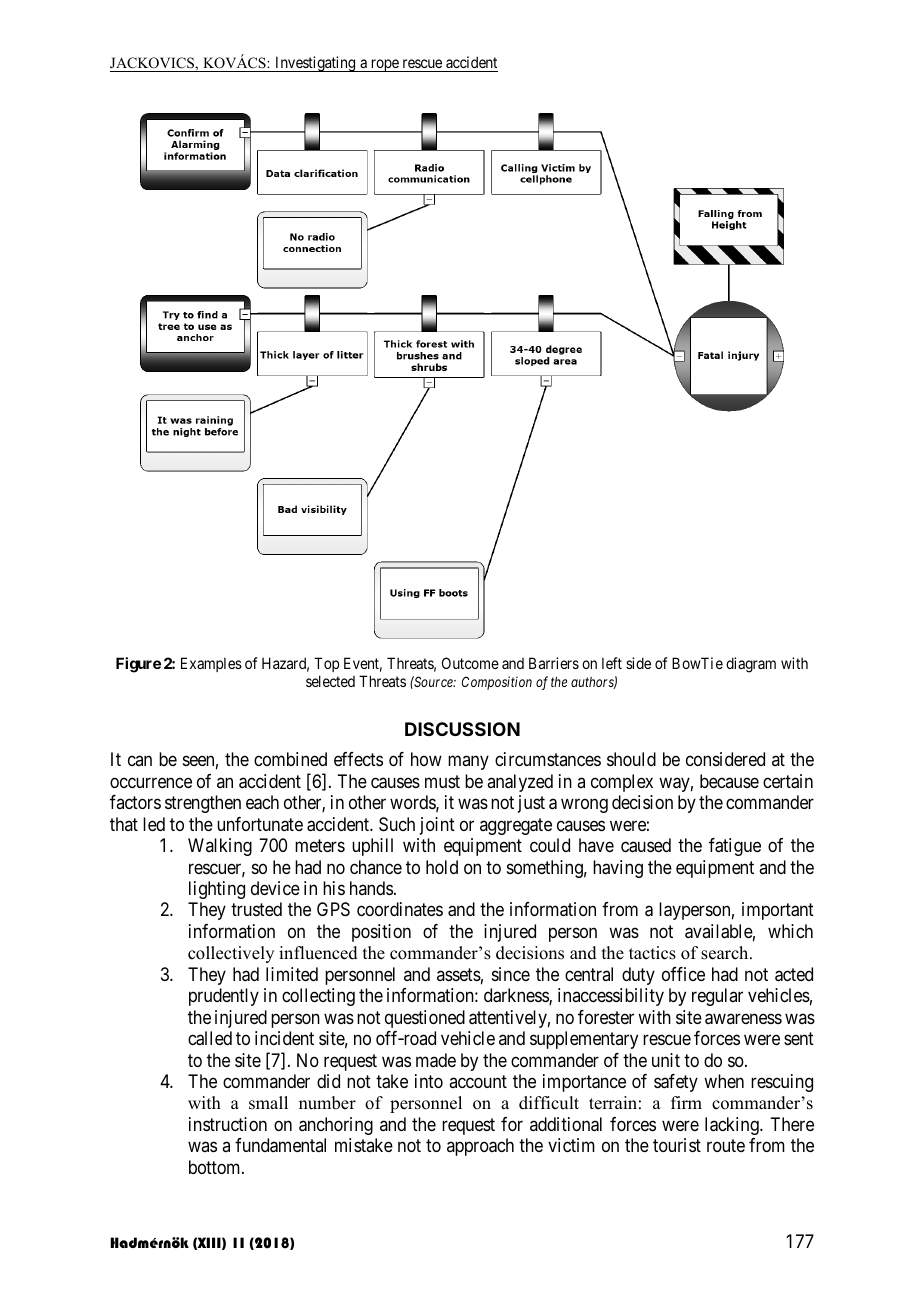  What do you see at coordinates (384, 65) in the screenshot?
I see `rope` at bounding box center [384, 65].
